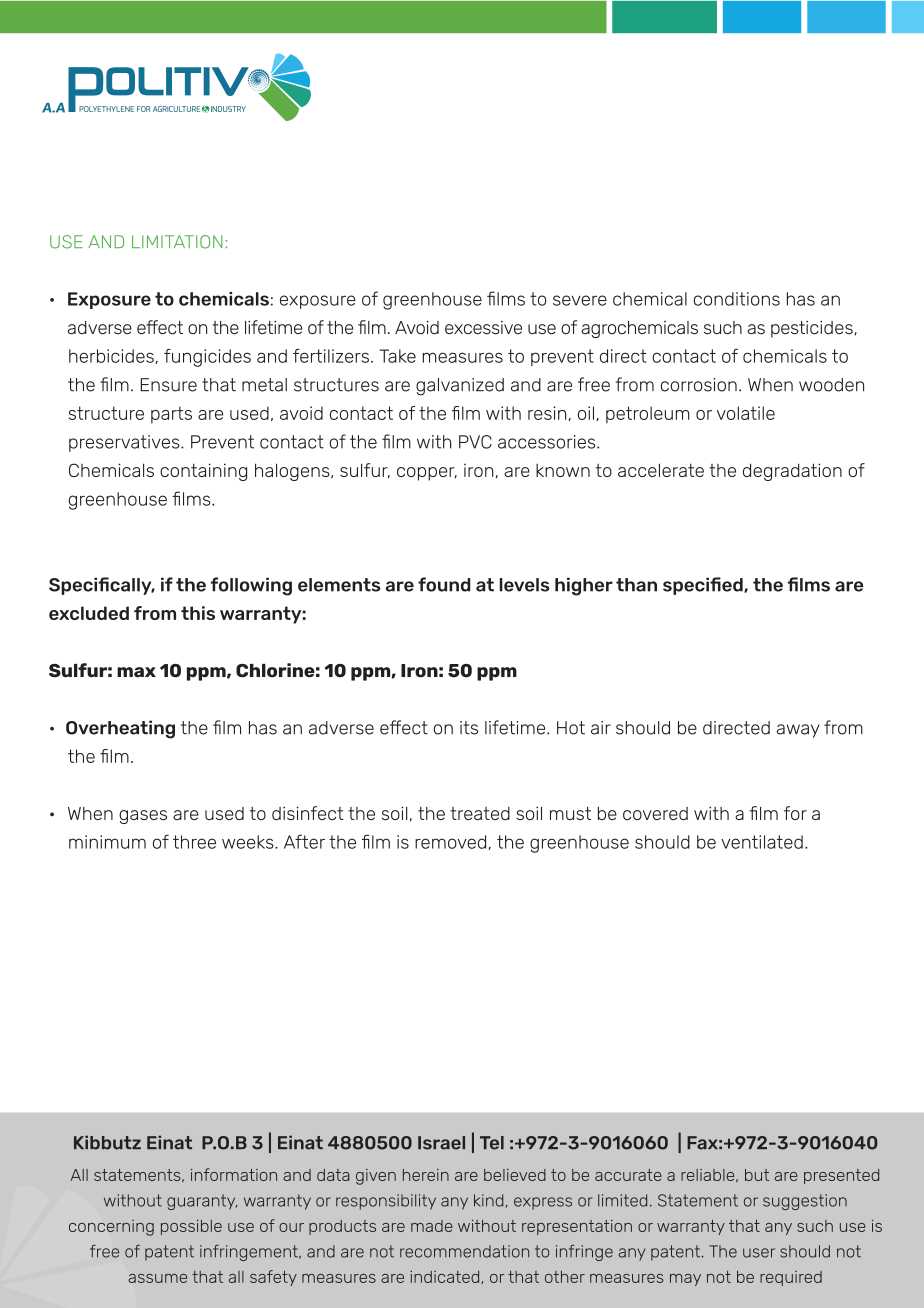 Image resolution: width=924 pixels, height=1308 pixels. Describe the element at coordinates (120, 729) in the screenshot. I see `Overheating` at that location.
